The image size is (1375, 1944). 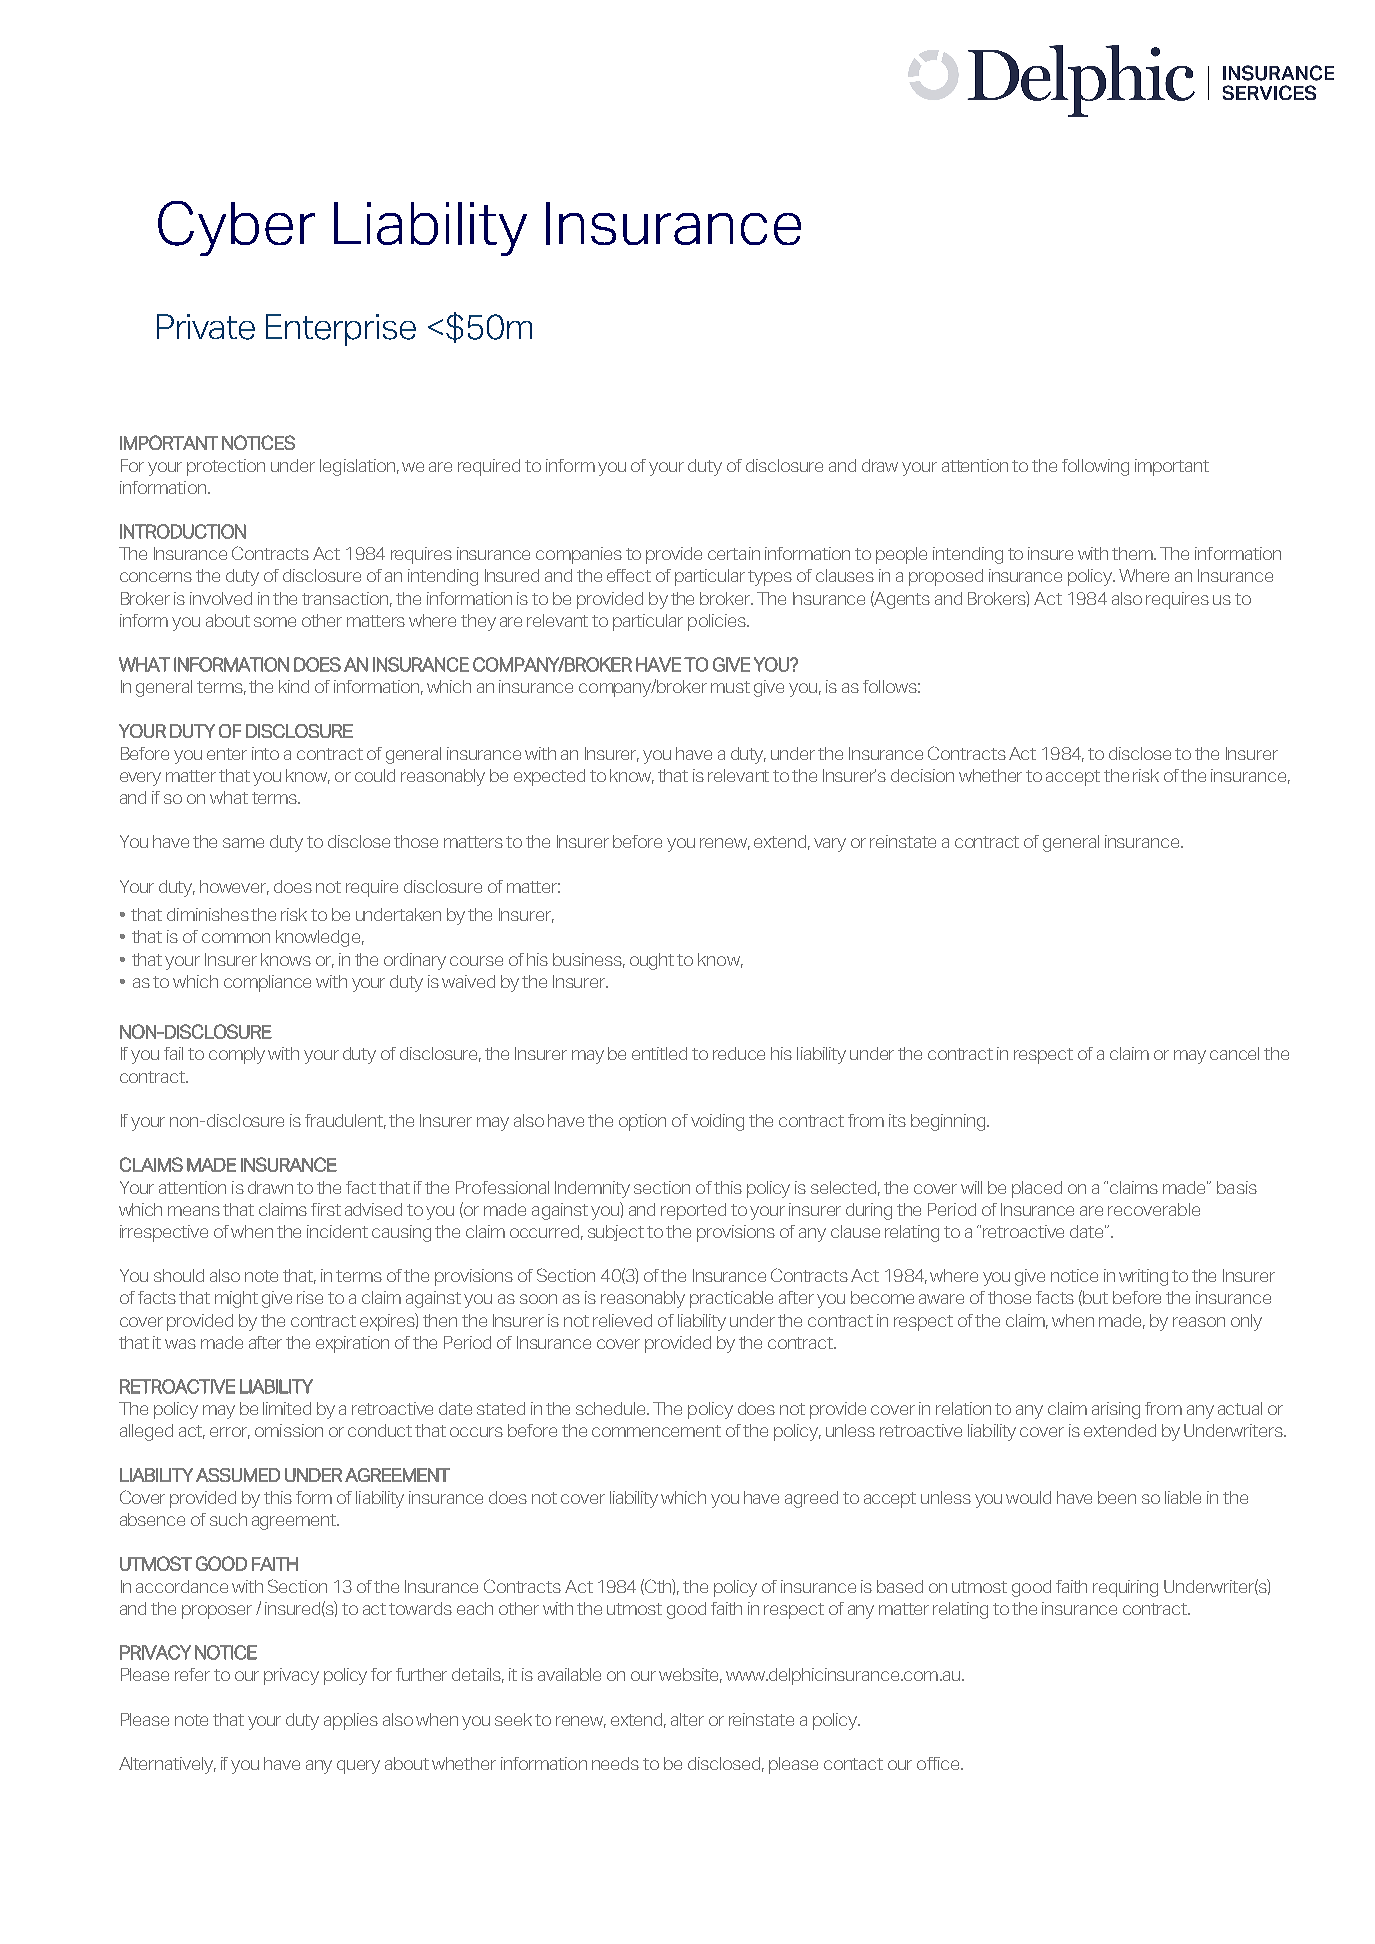 What do you see at coordinates (652, 961) in the image?
I see `ought` at bounding box center [652, 961].
